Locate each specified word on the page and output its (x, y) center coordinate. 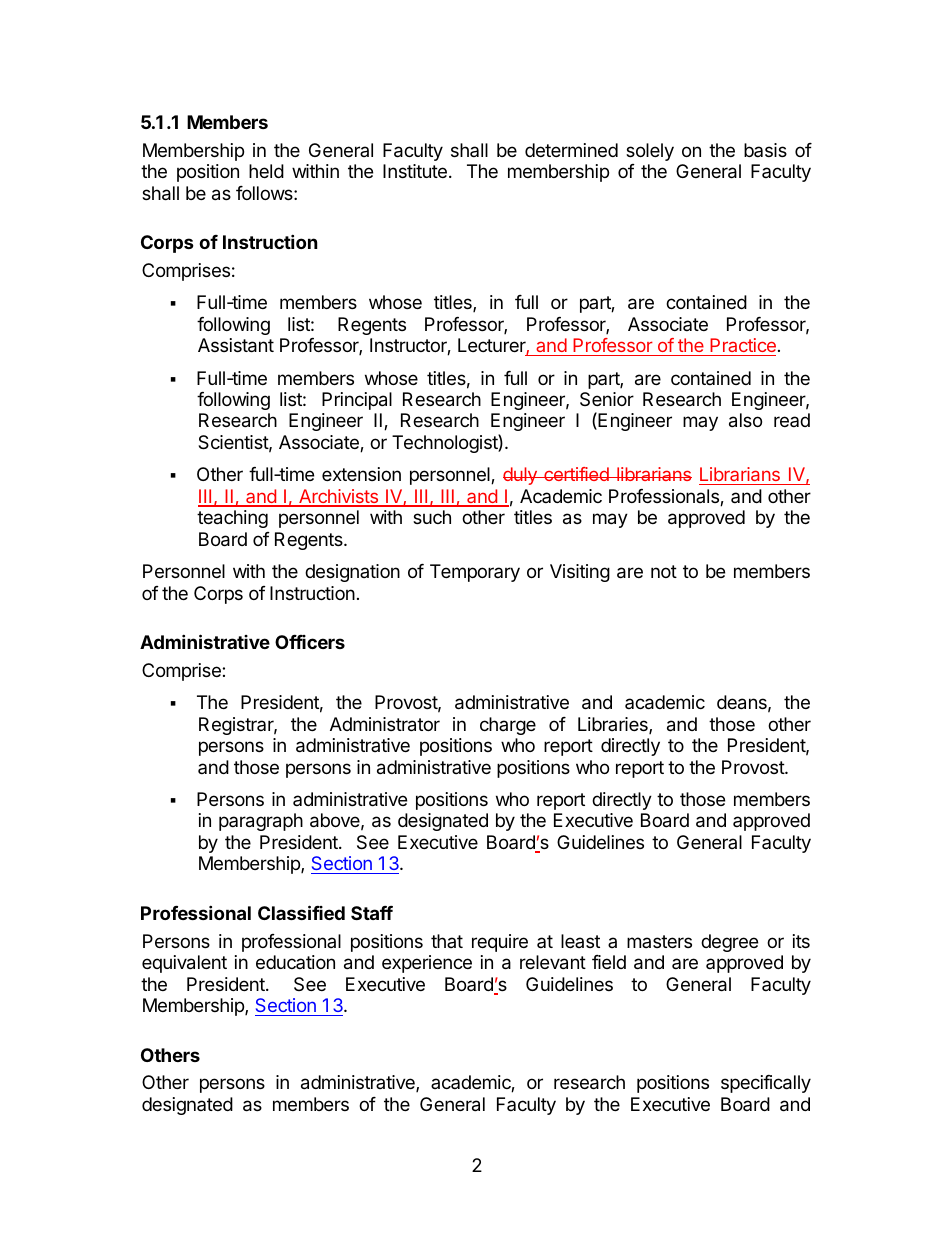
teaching (232, 519)
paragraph (261, 822)
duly (521, 476)
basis (765, 150)
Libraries (614, 725)
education (295, 962)
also (745, 420)
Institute (415, 171)
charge (508, 726)
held (266, 171)
